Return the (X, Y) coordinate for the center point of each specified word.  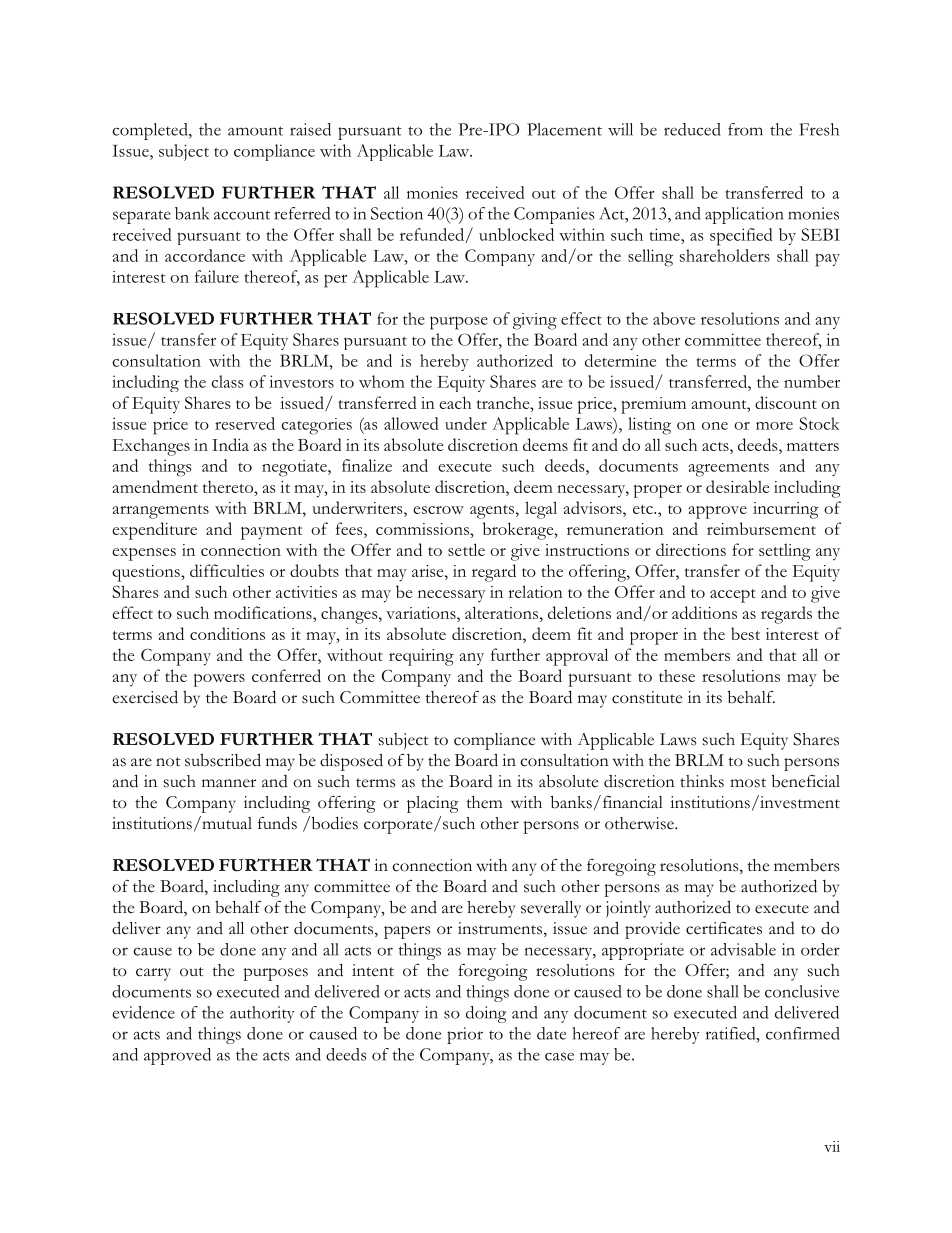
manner (229, 783)
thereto (229, 486)
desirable (737, 486)
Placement (564, 129)
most (748, 783)
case (559, 1056)
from (745, 129)
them (485, 802)
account (242, 215)
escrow (438, 510)
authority (262, 1014)
